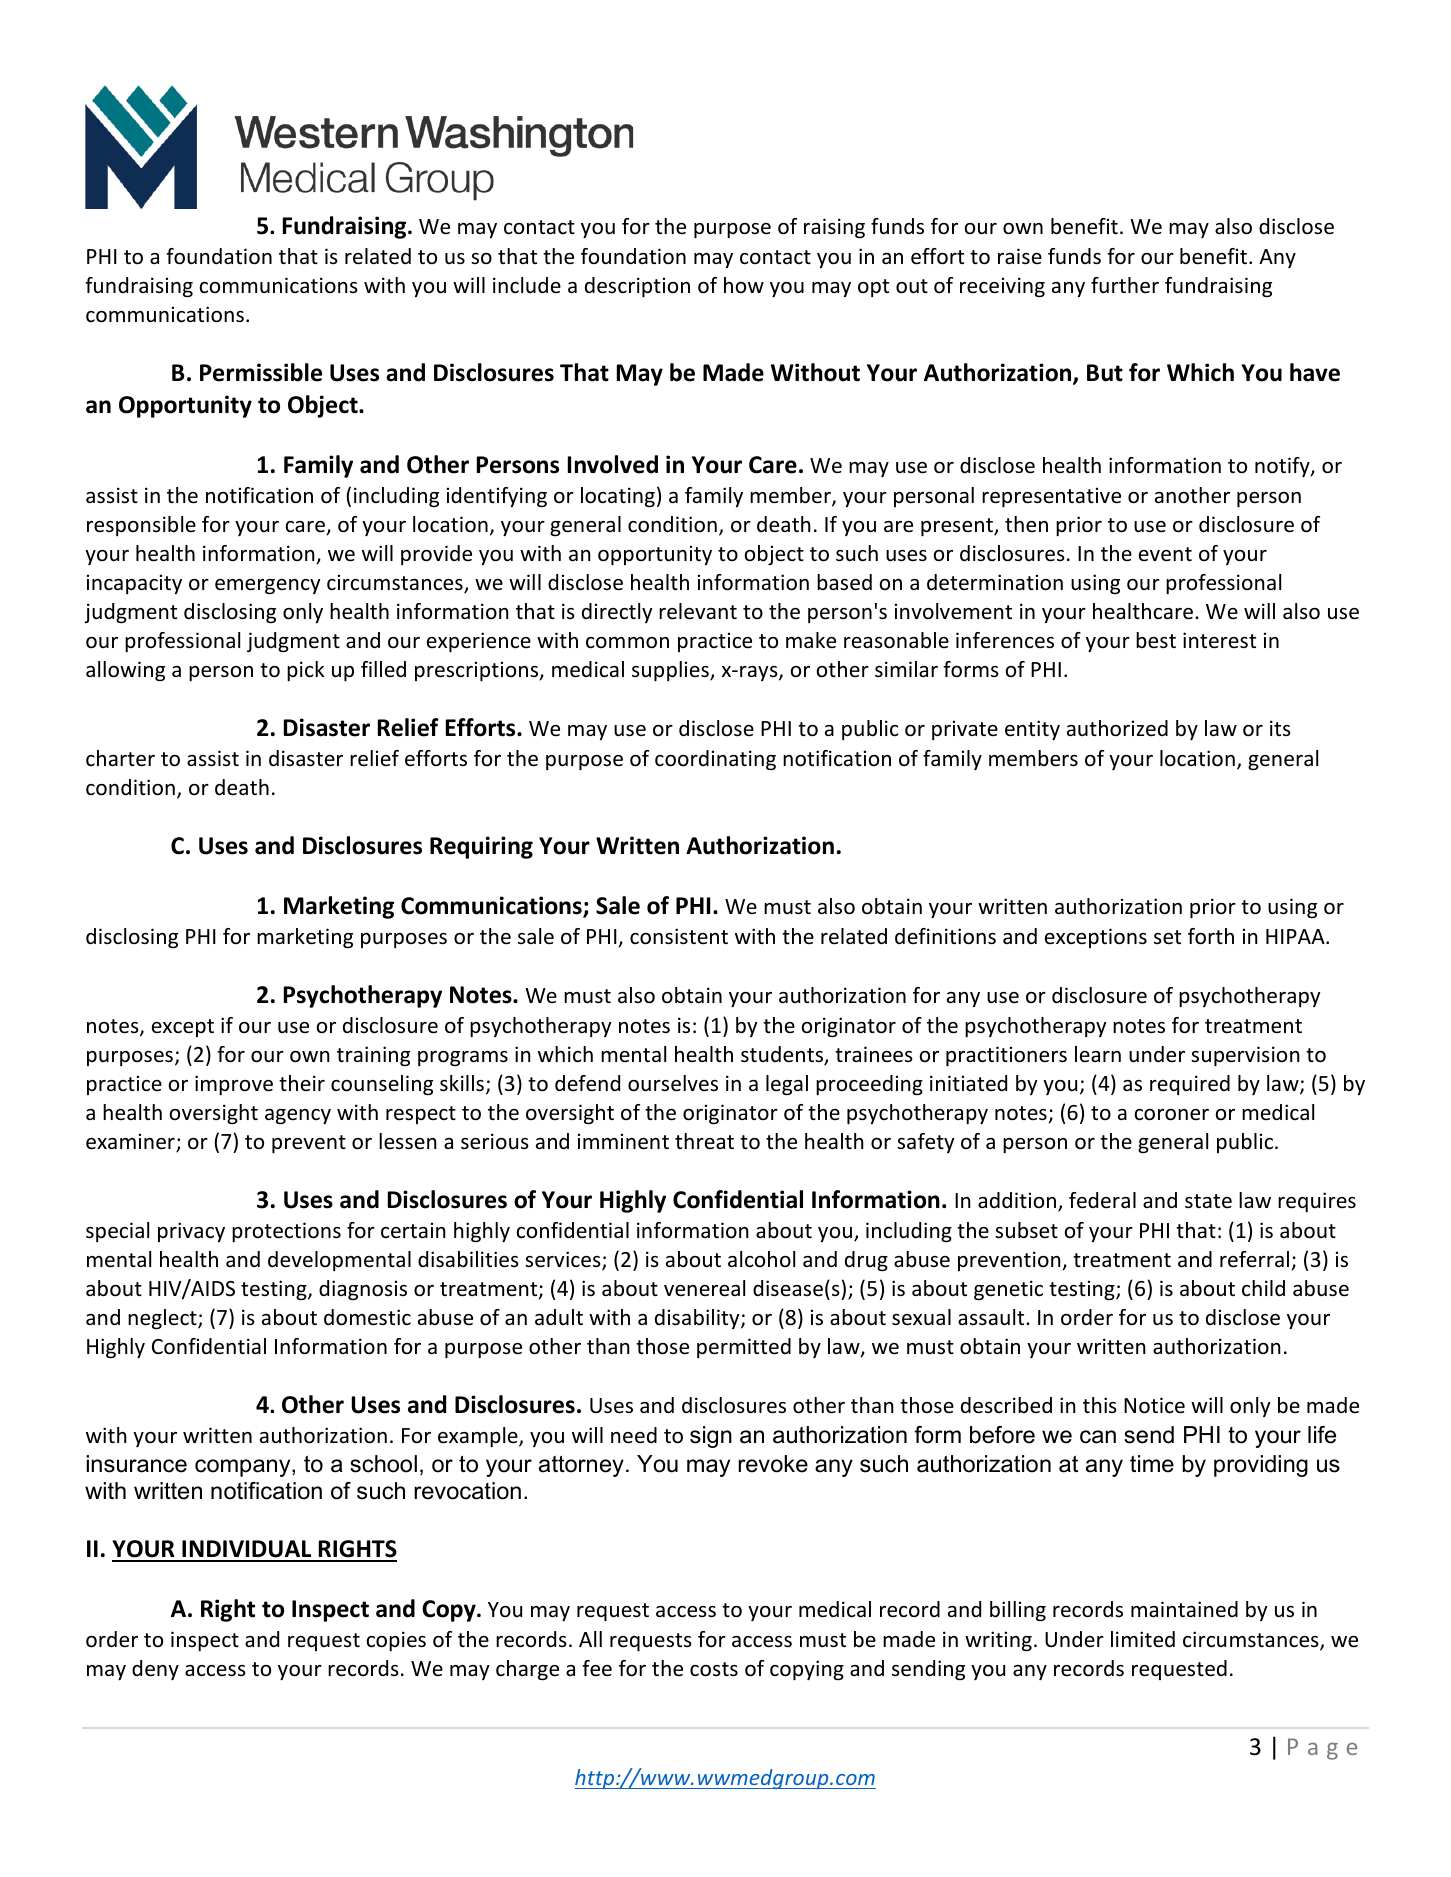 The height and width of the screenshot is (1877, 1451). I want to click on permitted, so click(744, 1348).
